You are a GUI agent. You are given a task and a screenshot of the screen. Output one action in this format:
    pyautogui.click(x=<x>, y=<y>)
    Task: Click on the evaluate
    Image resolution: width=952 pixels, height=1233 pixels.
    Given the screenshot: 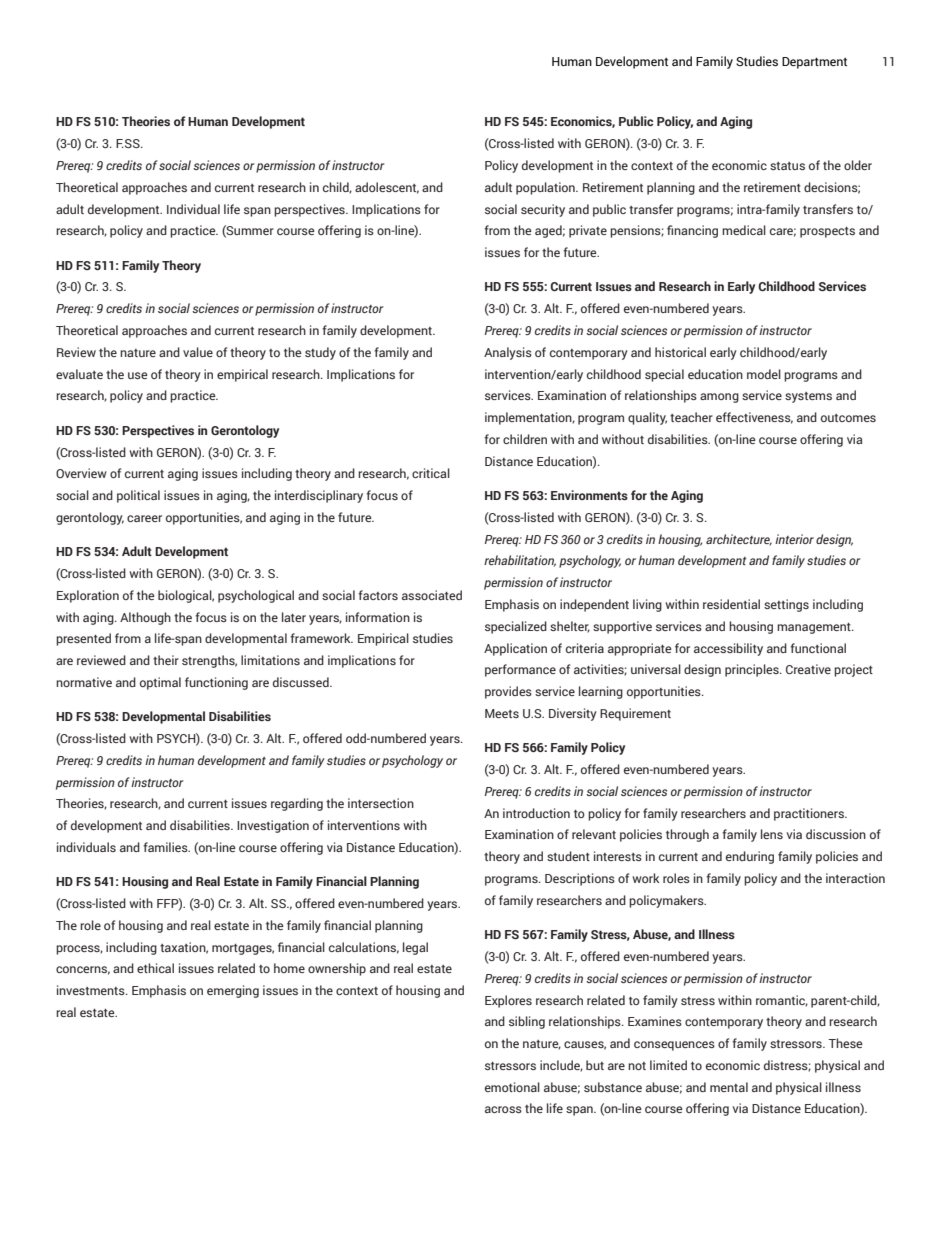 What is the action you would take?
    pyautogui.click(x=79, y=374)
